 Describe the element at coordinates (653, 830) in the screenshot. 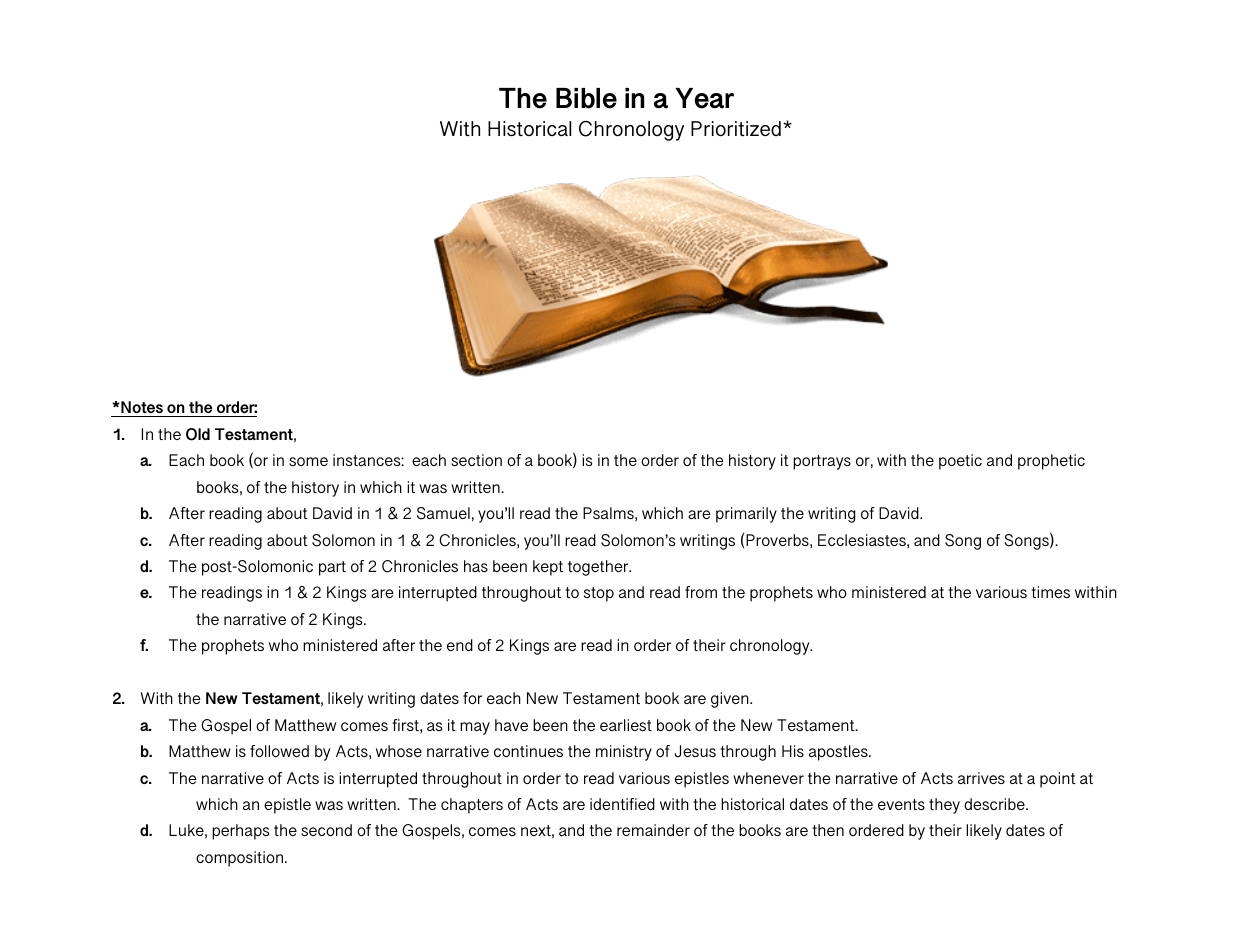

I see `remainder` at that location.
